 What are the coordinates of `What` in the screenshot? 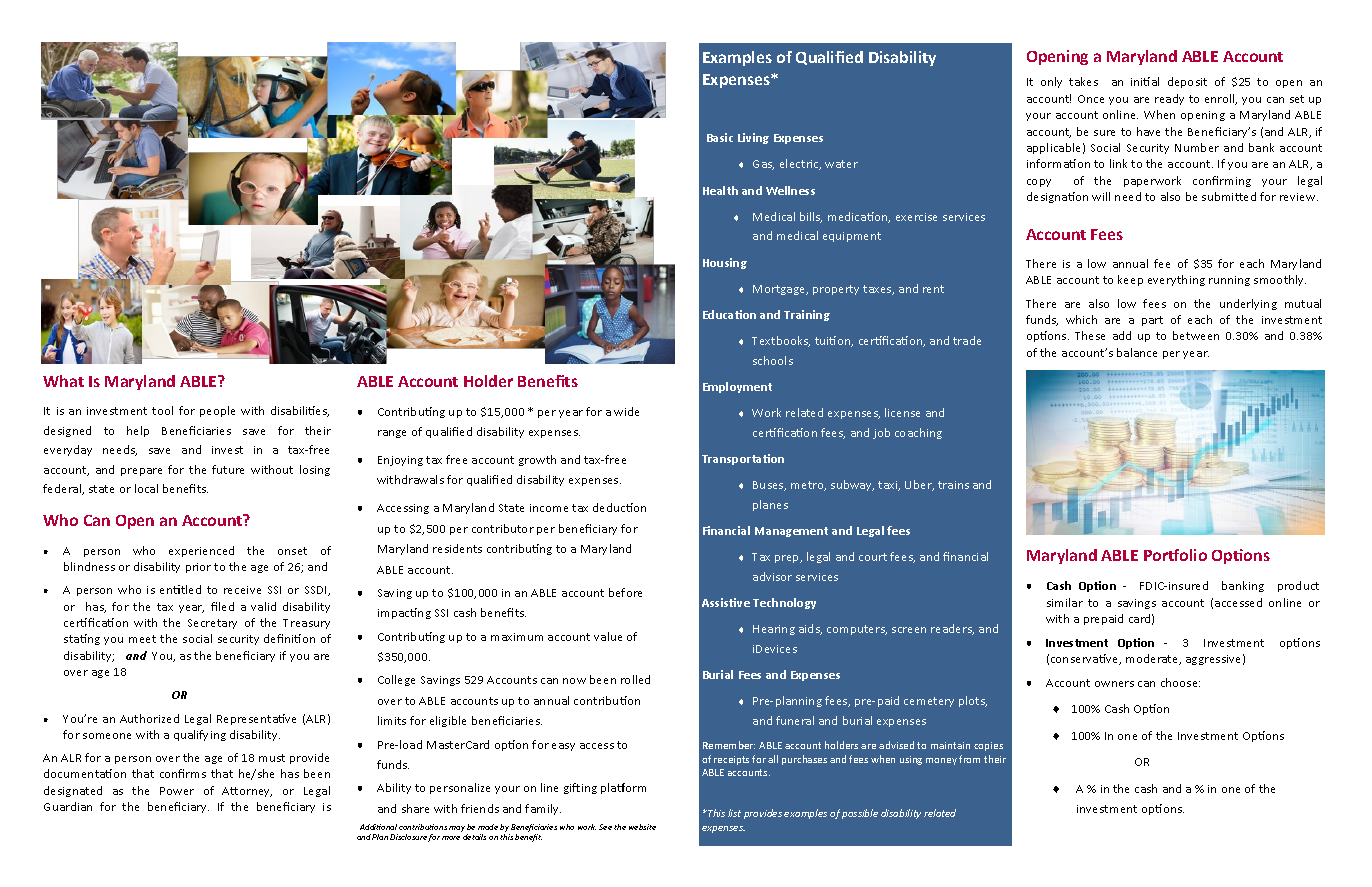 It's located at (63, 381).
